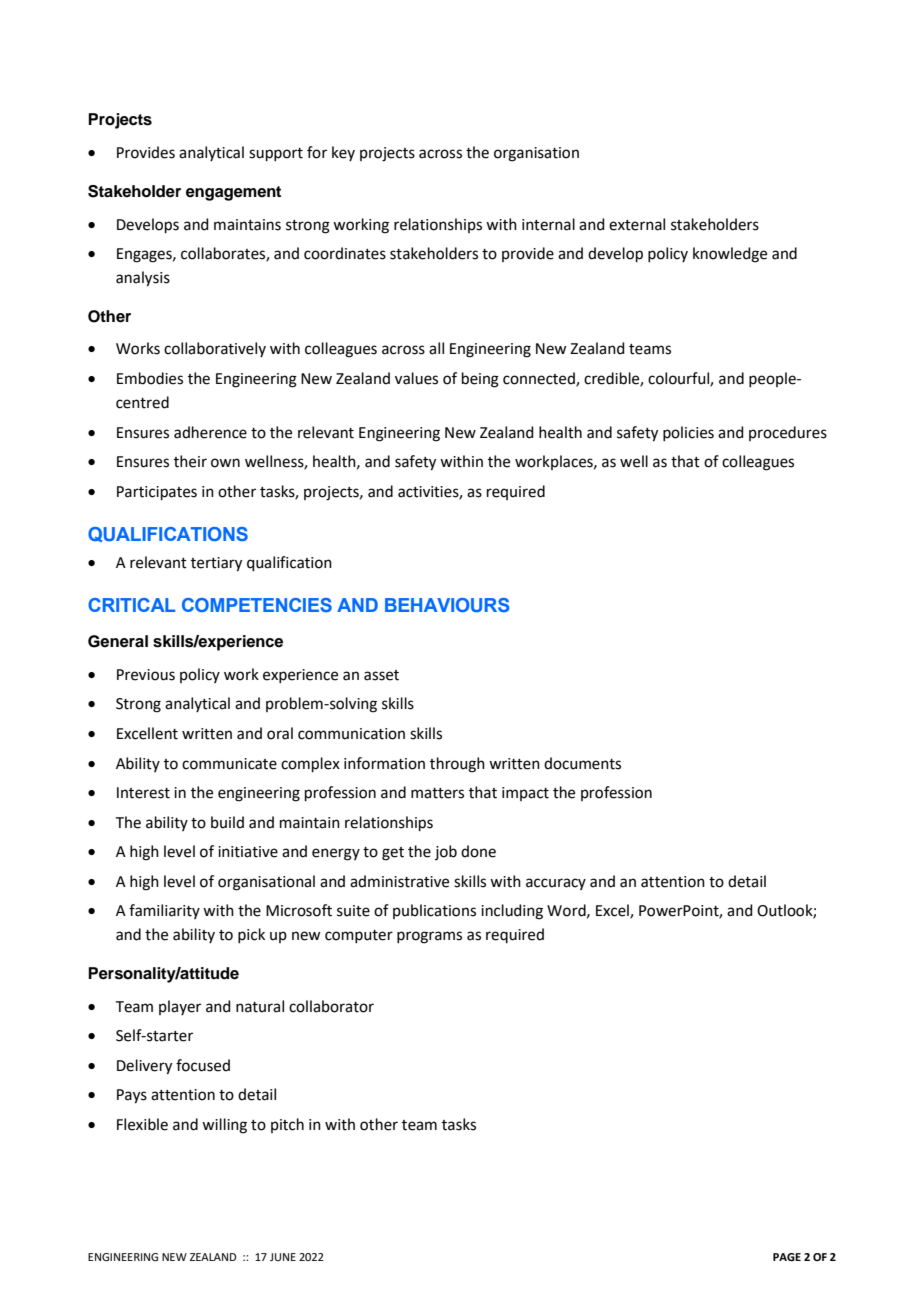  Describe the element at coordinates (287, 1125) in the page. I see `pitch` at that location.
